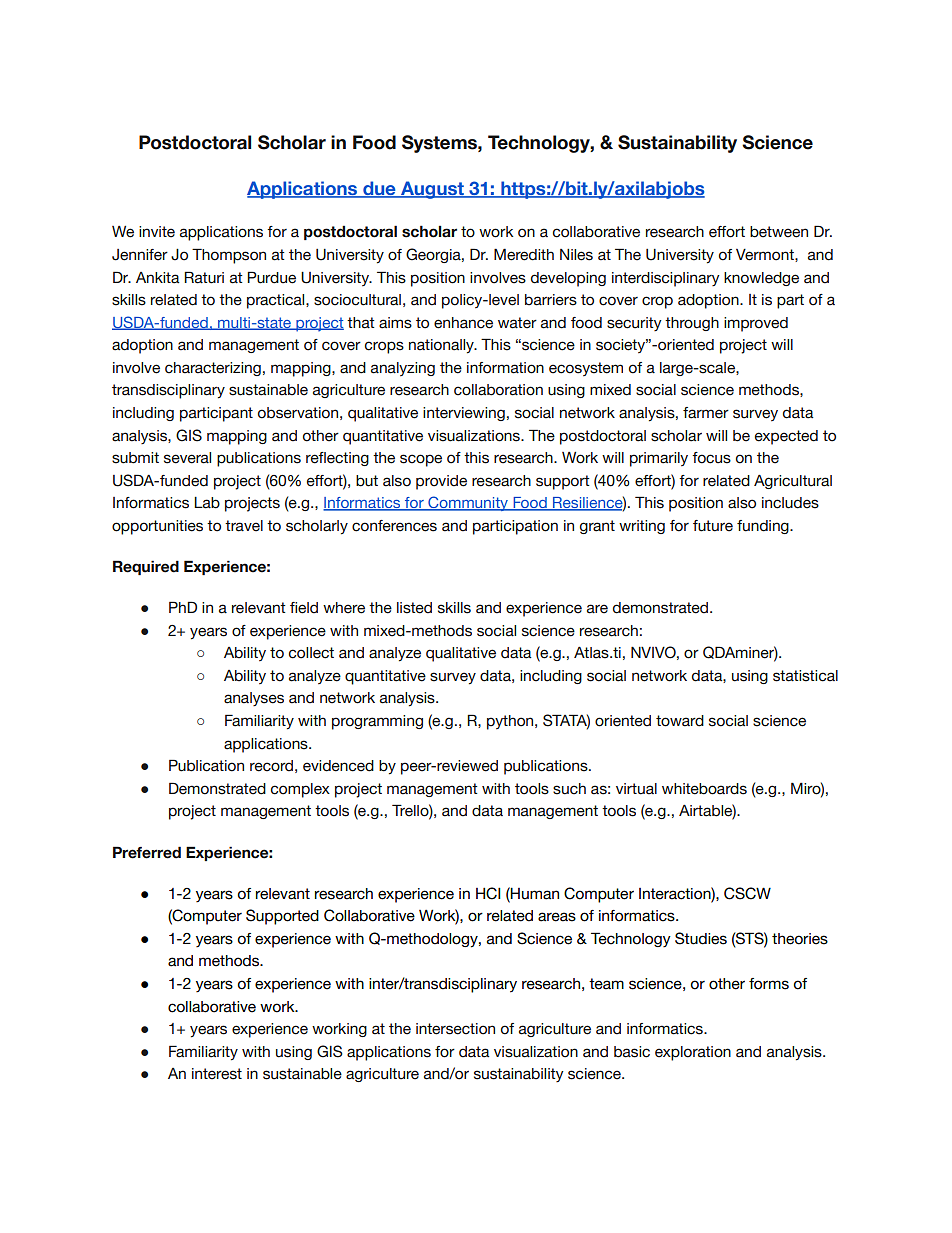  Describe the element at coordinates (229, 256) in the screenshot. I see `Thompson` at that location.
